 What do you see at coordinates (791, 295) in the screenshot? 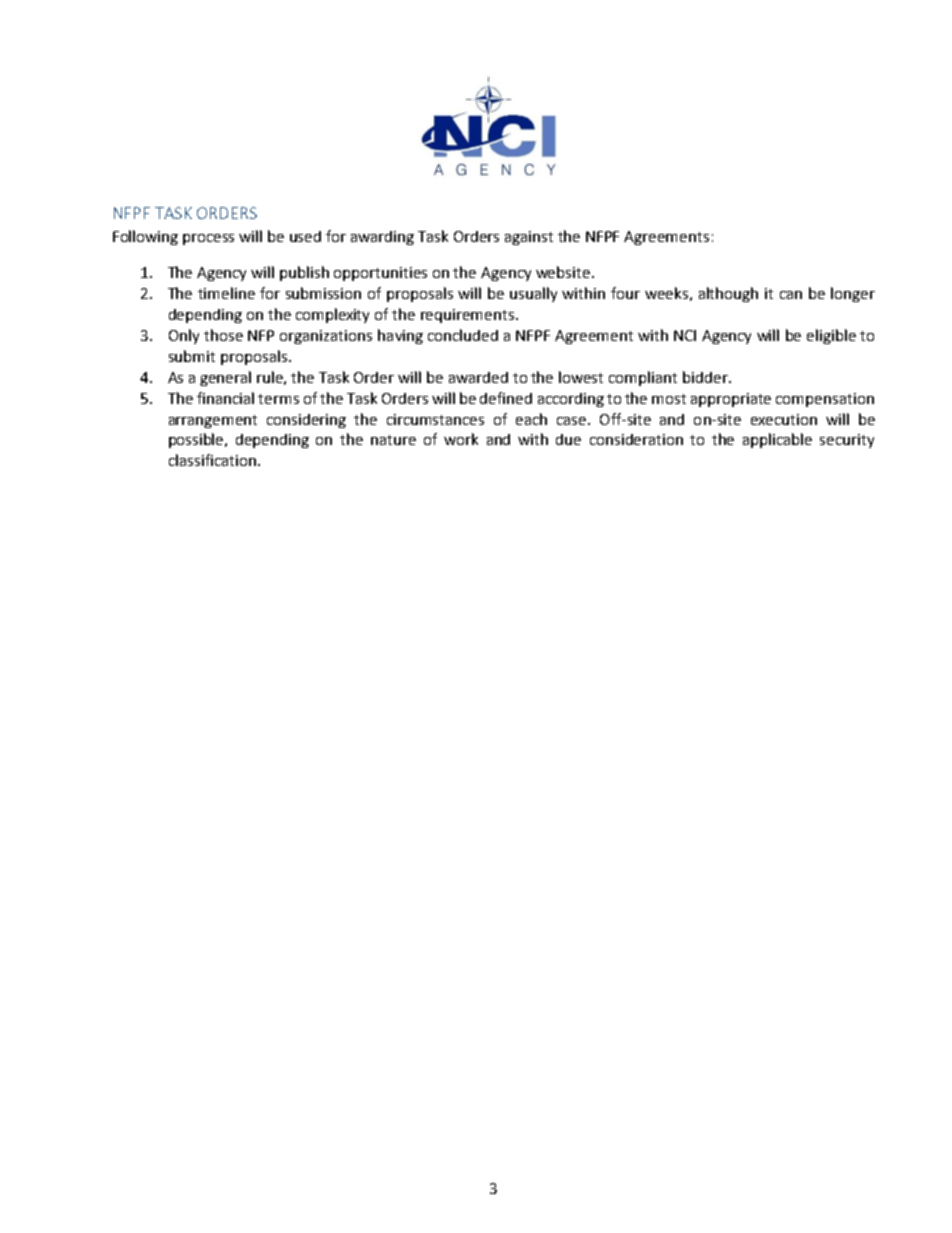
I see `can` at bounding box center [791, 295].
